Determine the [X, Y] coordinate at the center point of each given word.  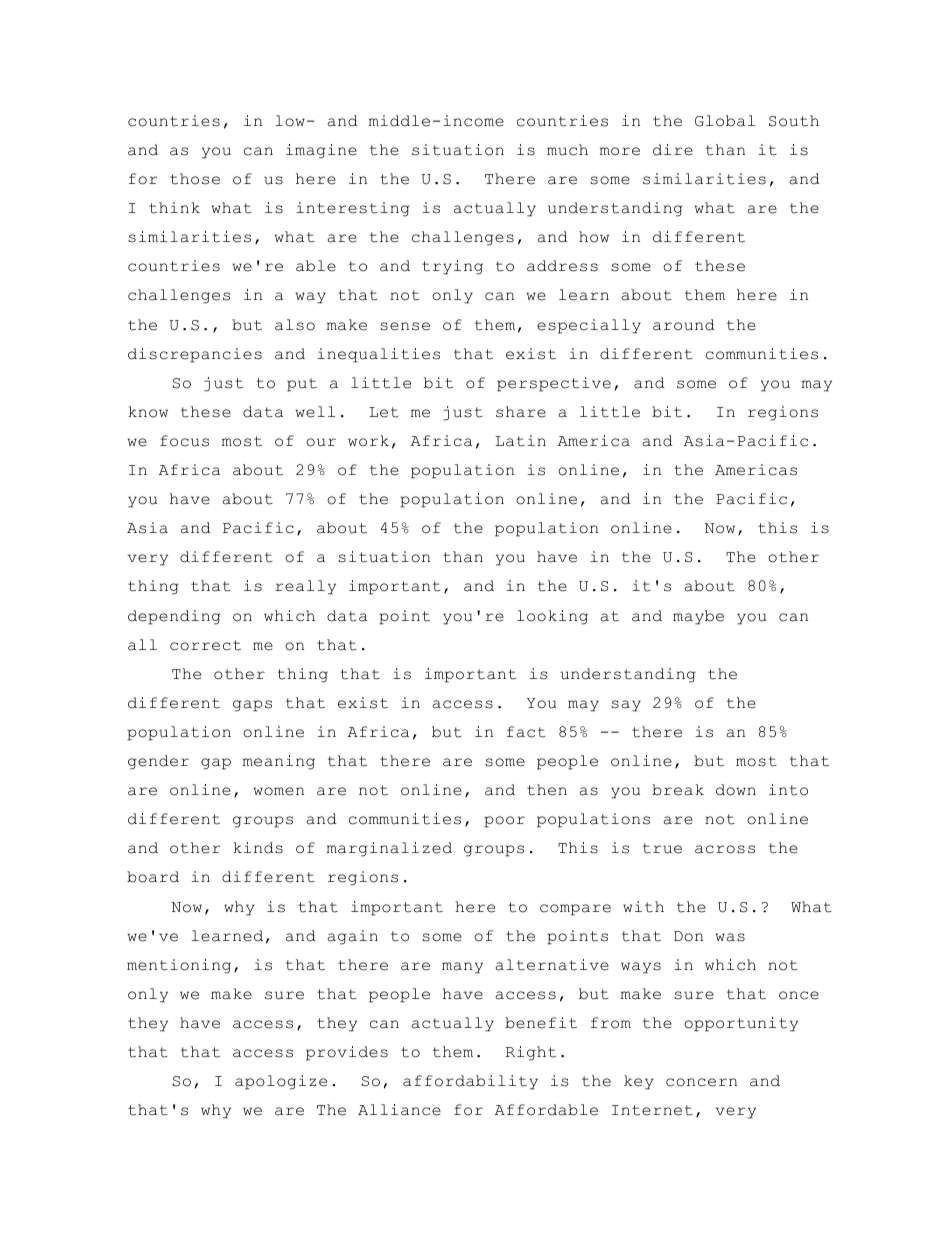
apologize [281, 1082]
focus [184, 441]
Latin [520, 441]
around [684, 325]
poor [504, 822]
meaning [279, 762]
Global [725, 121]
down [736, 790]
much [567, 150]
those [195, 179]
